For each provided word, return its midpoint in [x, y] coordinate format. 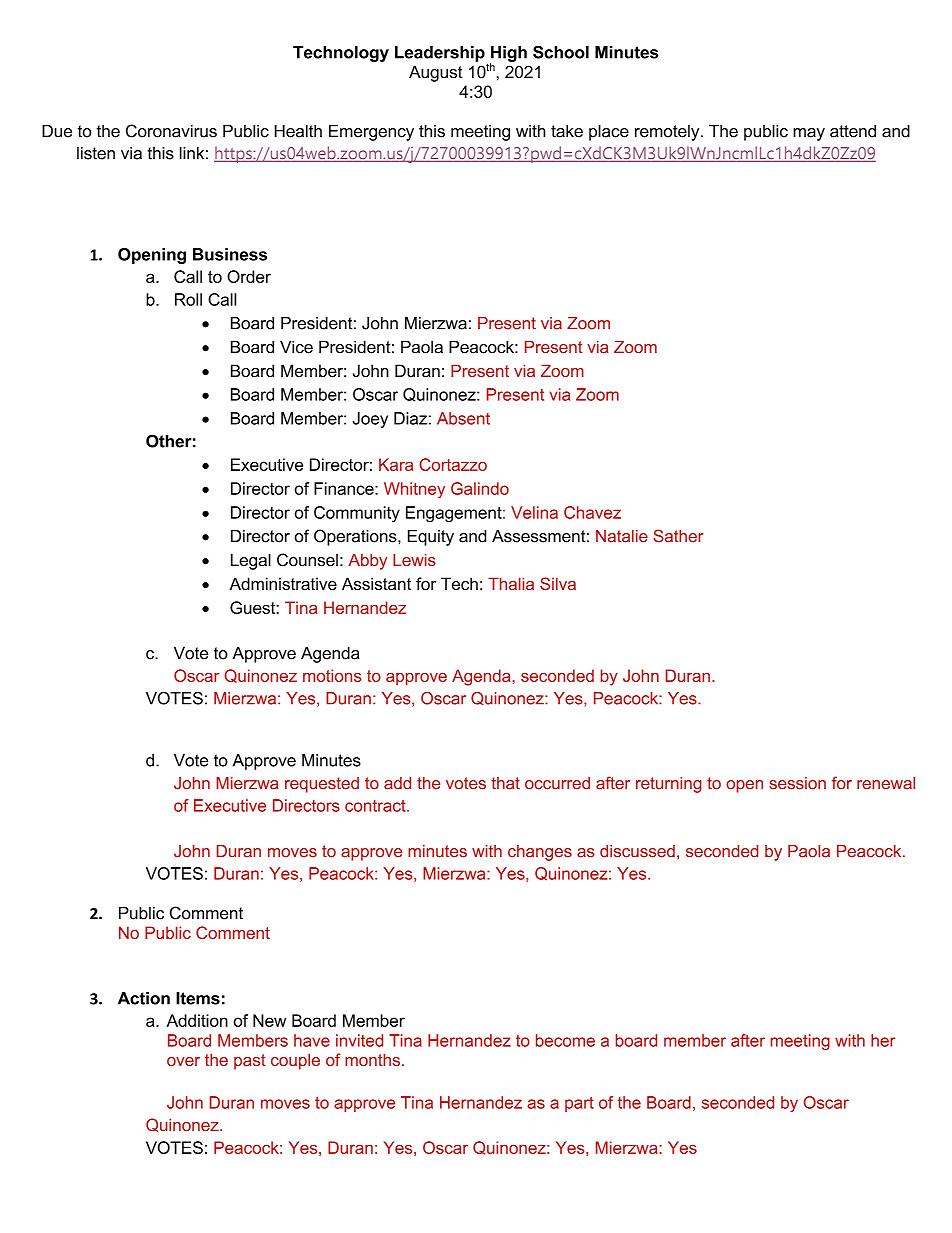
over [183, 1061]
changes [540, 853]
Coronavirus [171, 131]
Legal [251, 561]
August [436, 73]
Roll [188, 299]
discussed [637, 851]
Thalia [511, 583]
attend [853, 131]
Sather [678, 536]
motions [332, 675]
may [809, 134]
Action [144, 998]
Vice [296, 347]
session [797, 783]
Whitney [414, 490]
